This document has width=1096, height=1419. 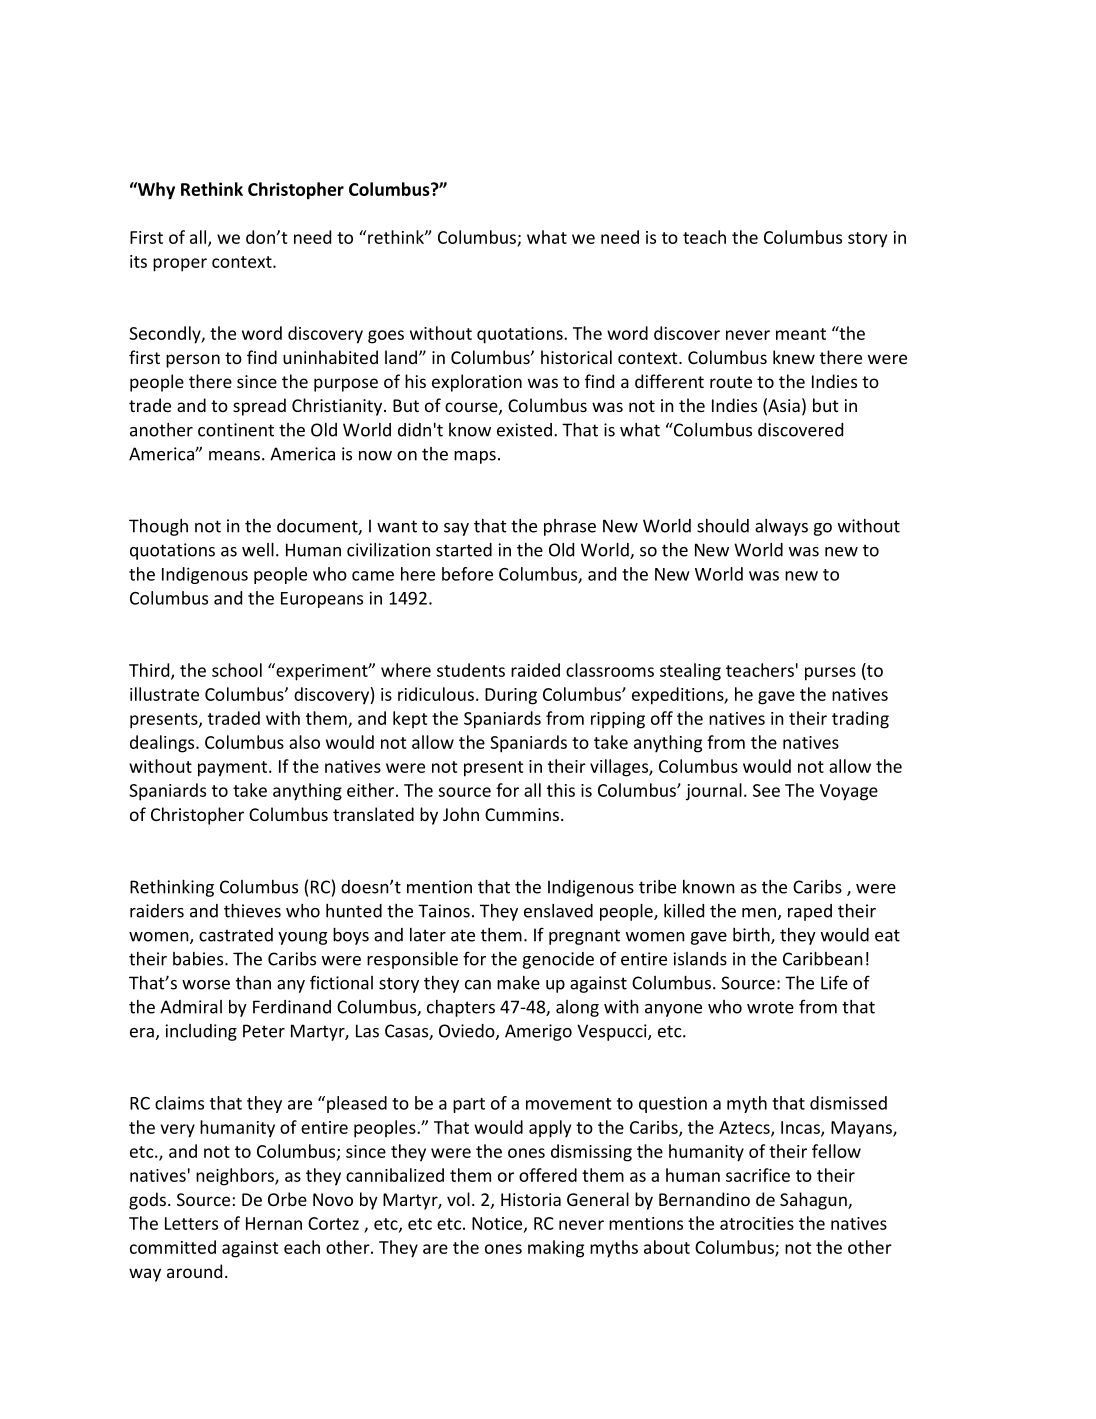 What do you see at coordinates (258, 550) in the document?
I see `well` at bounding box center [258, 550].
